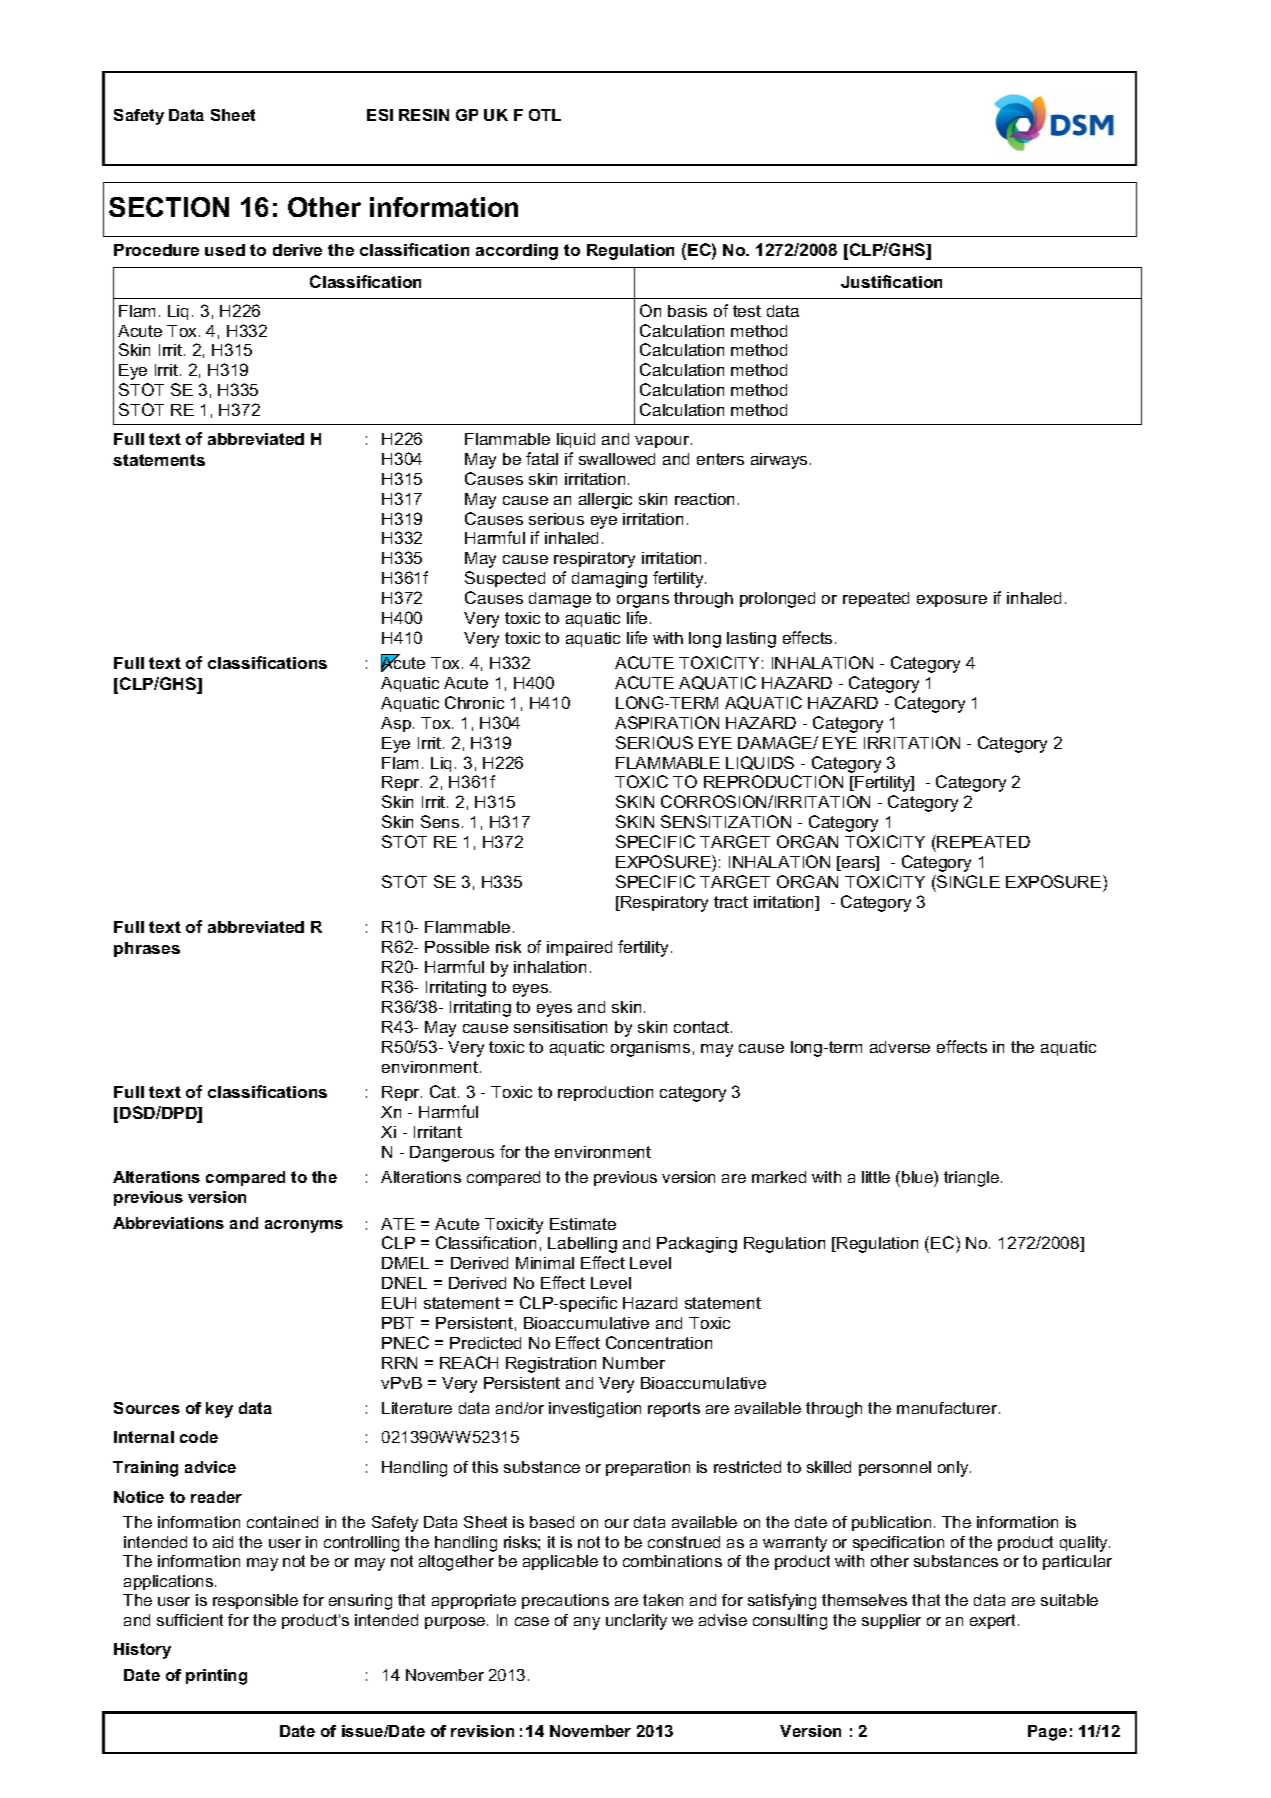 This image has width=1271, height=1798. I want to click on any, so click(587, 1623).
